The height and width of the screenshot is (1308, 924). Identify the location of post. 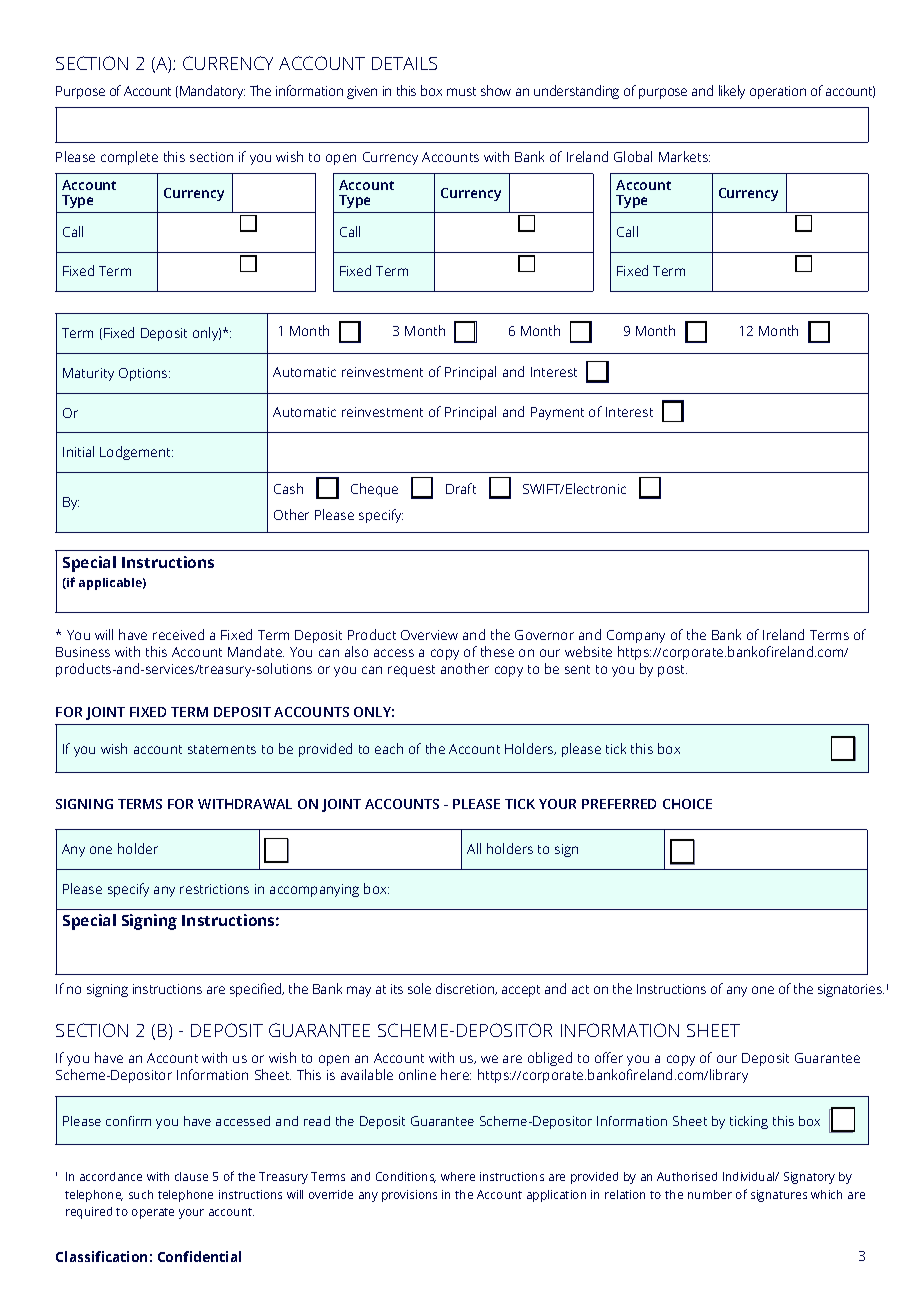
(672, 671).
